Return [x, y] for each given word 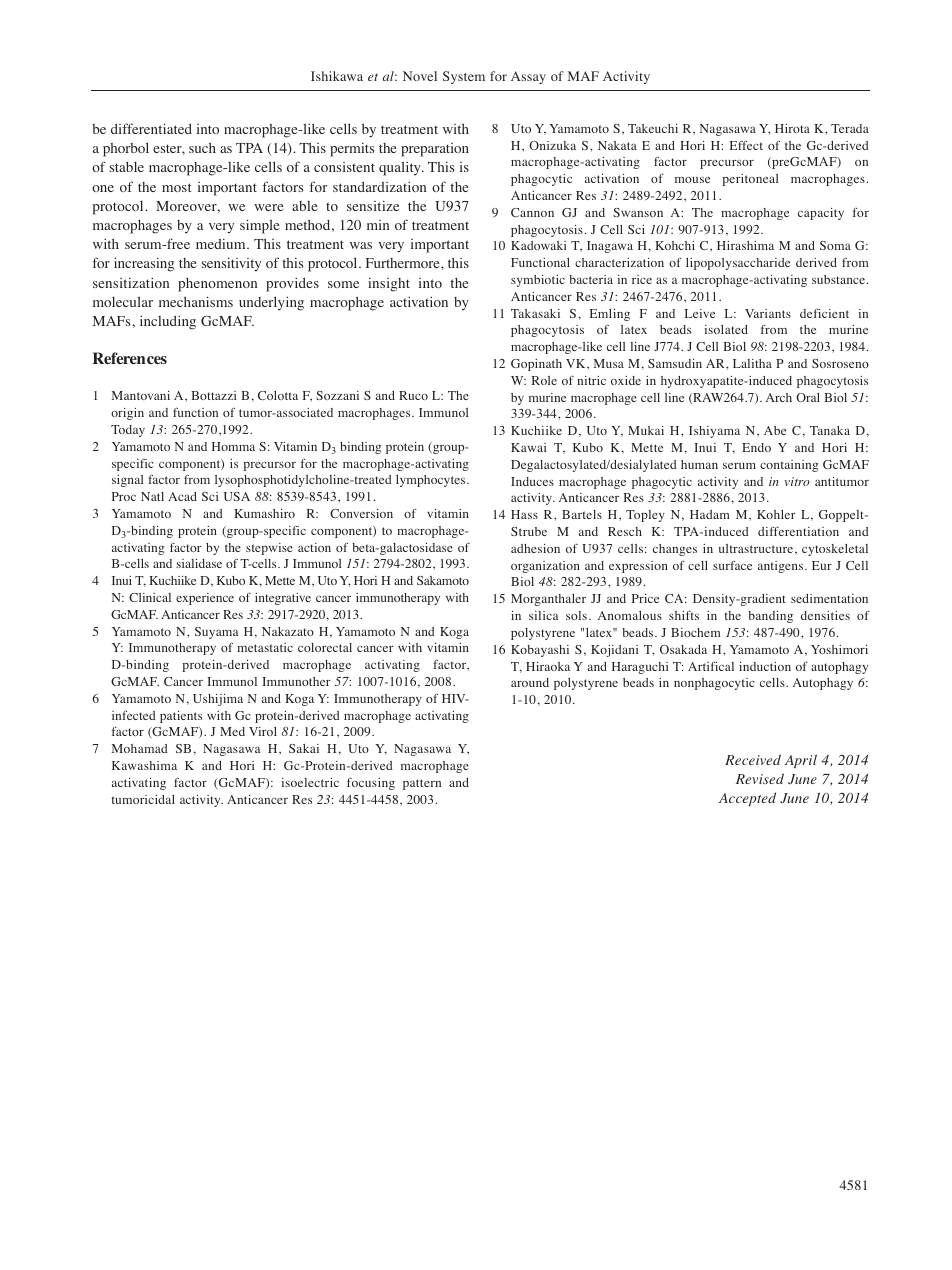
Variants [768, 313]
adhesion [535, 548]
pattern [422, 784]
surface [732, 565]
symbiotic [538, 281]
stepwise [269, 549]
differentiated [151, 128]
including [168, 322]
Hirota [792, 128]
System [464, 77]
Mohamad [140, 748]
